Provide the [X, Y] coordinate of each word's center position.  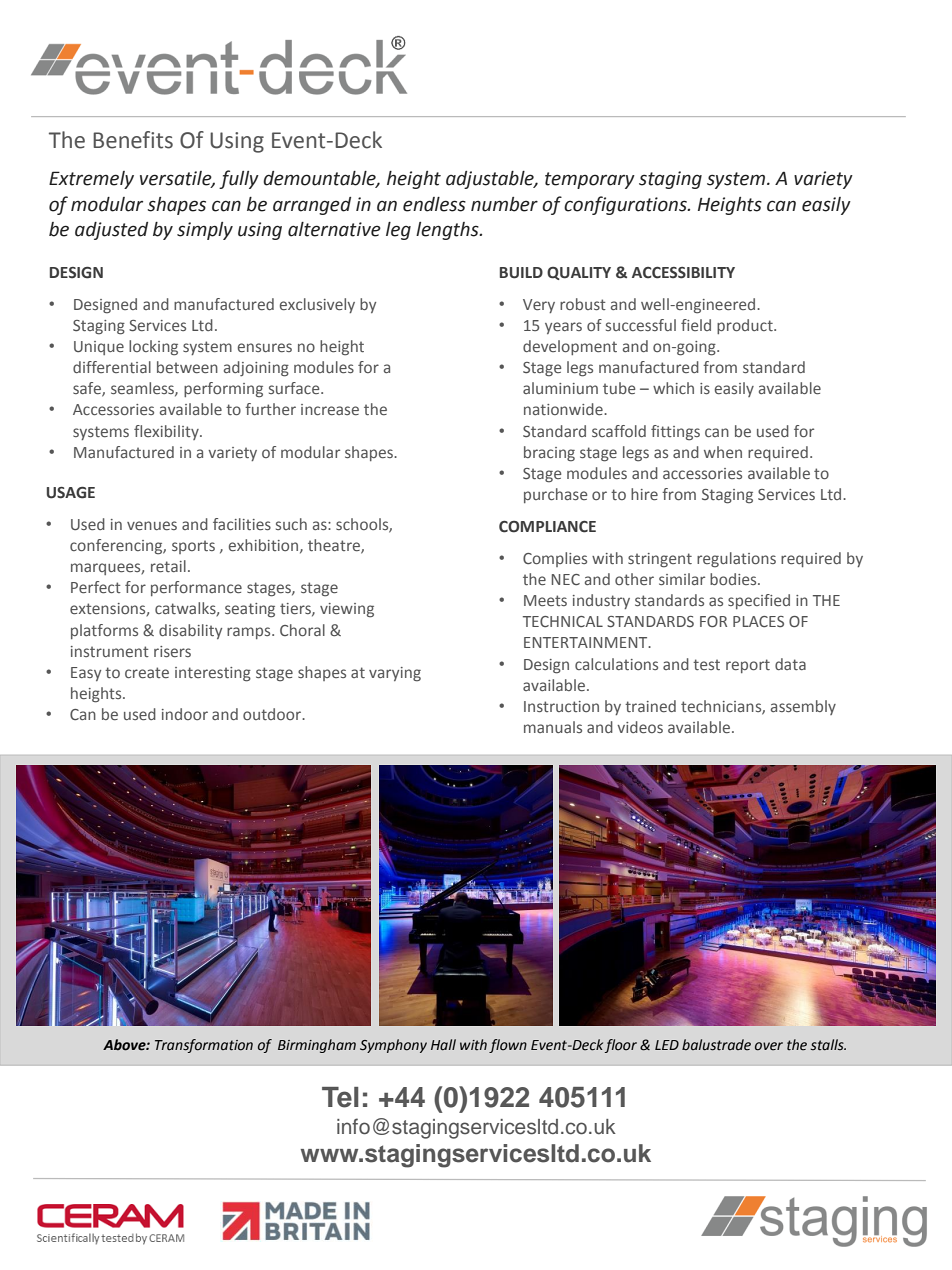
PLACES [758, 621]
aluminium [560, 388]
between [187, 367]
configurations [626, 205]
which [673, 388]
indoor [185, 714]
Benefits [133, 140]
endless [434, 204]
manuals [553, 727]
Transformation [204, 1046]
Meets [545, 600]
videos [640, 727]
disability [190, 631]
